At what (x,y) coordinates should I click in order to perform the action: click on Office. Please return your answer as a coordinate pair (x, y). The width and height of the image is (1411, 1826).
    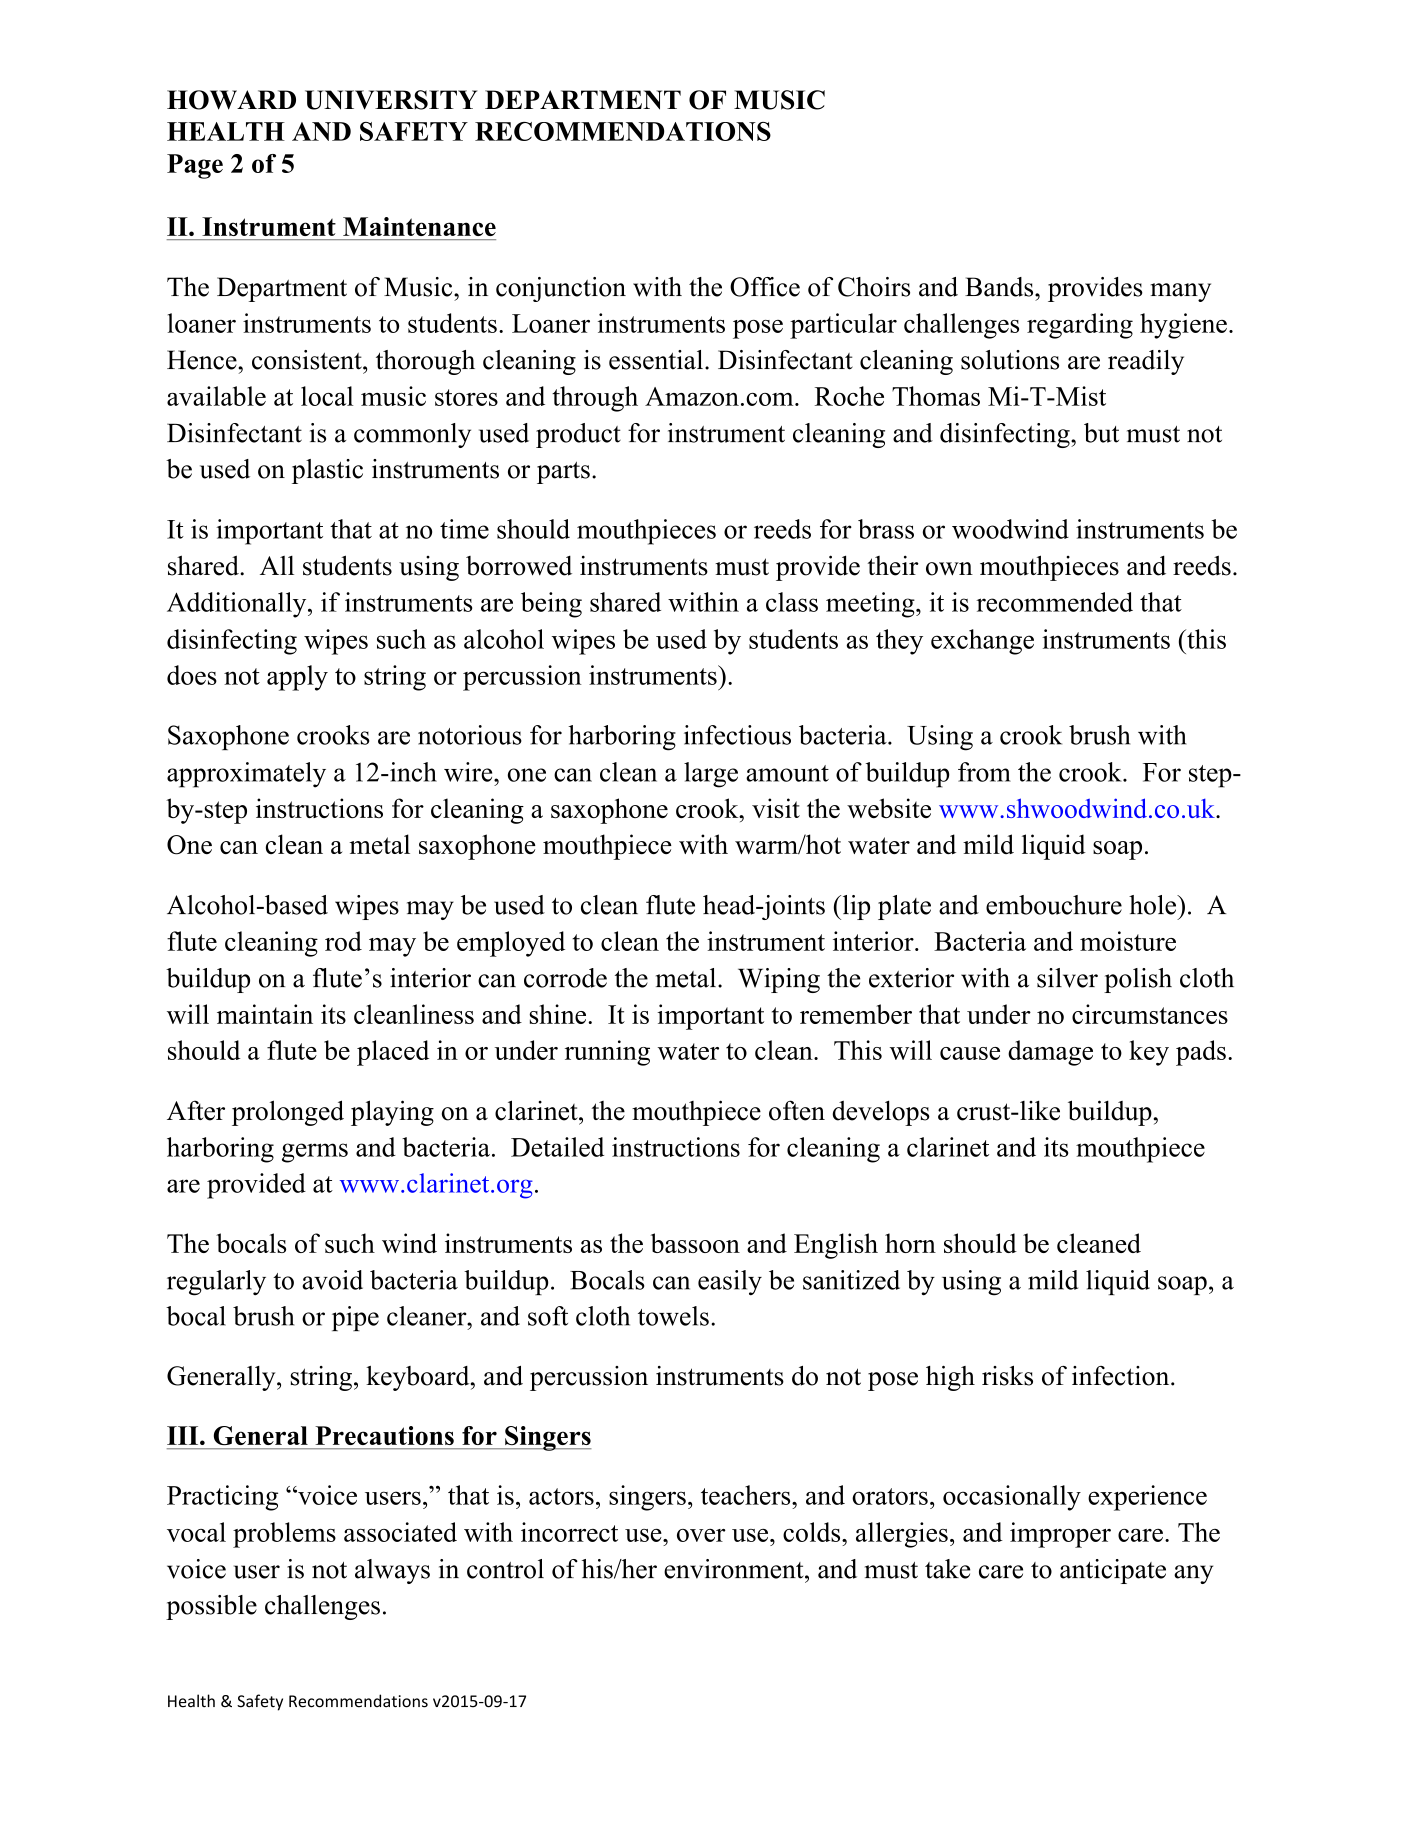
    Looking at the image, I should click on (765, 287).
